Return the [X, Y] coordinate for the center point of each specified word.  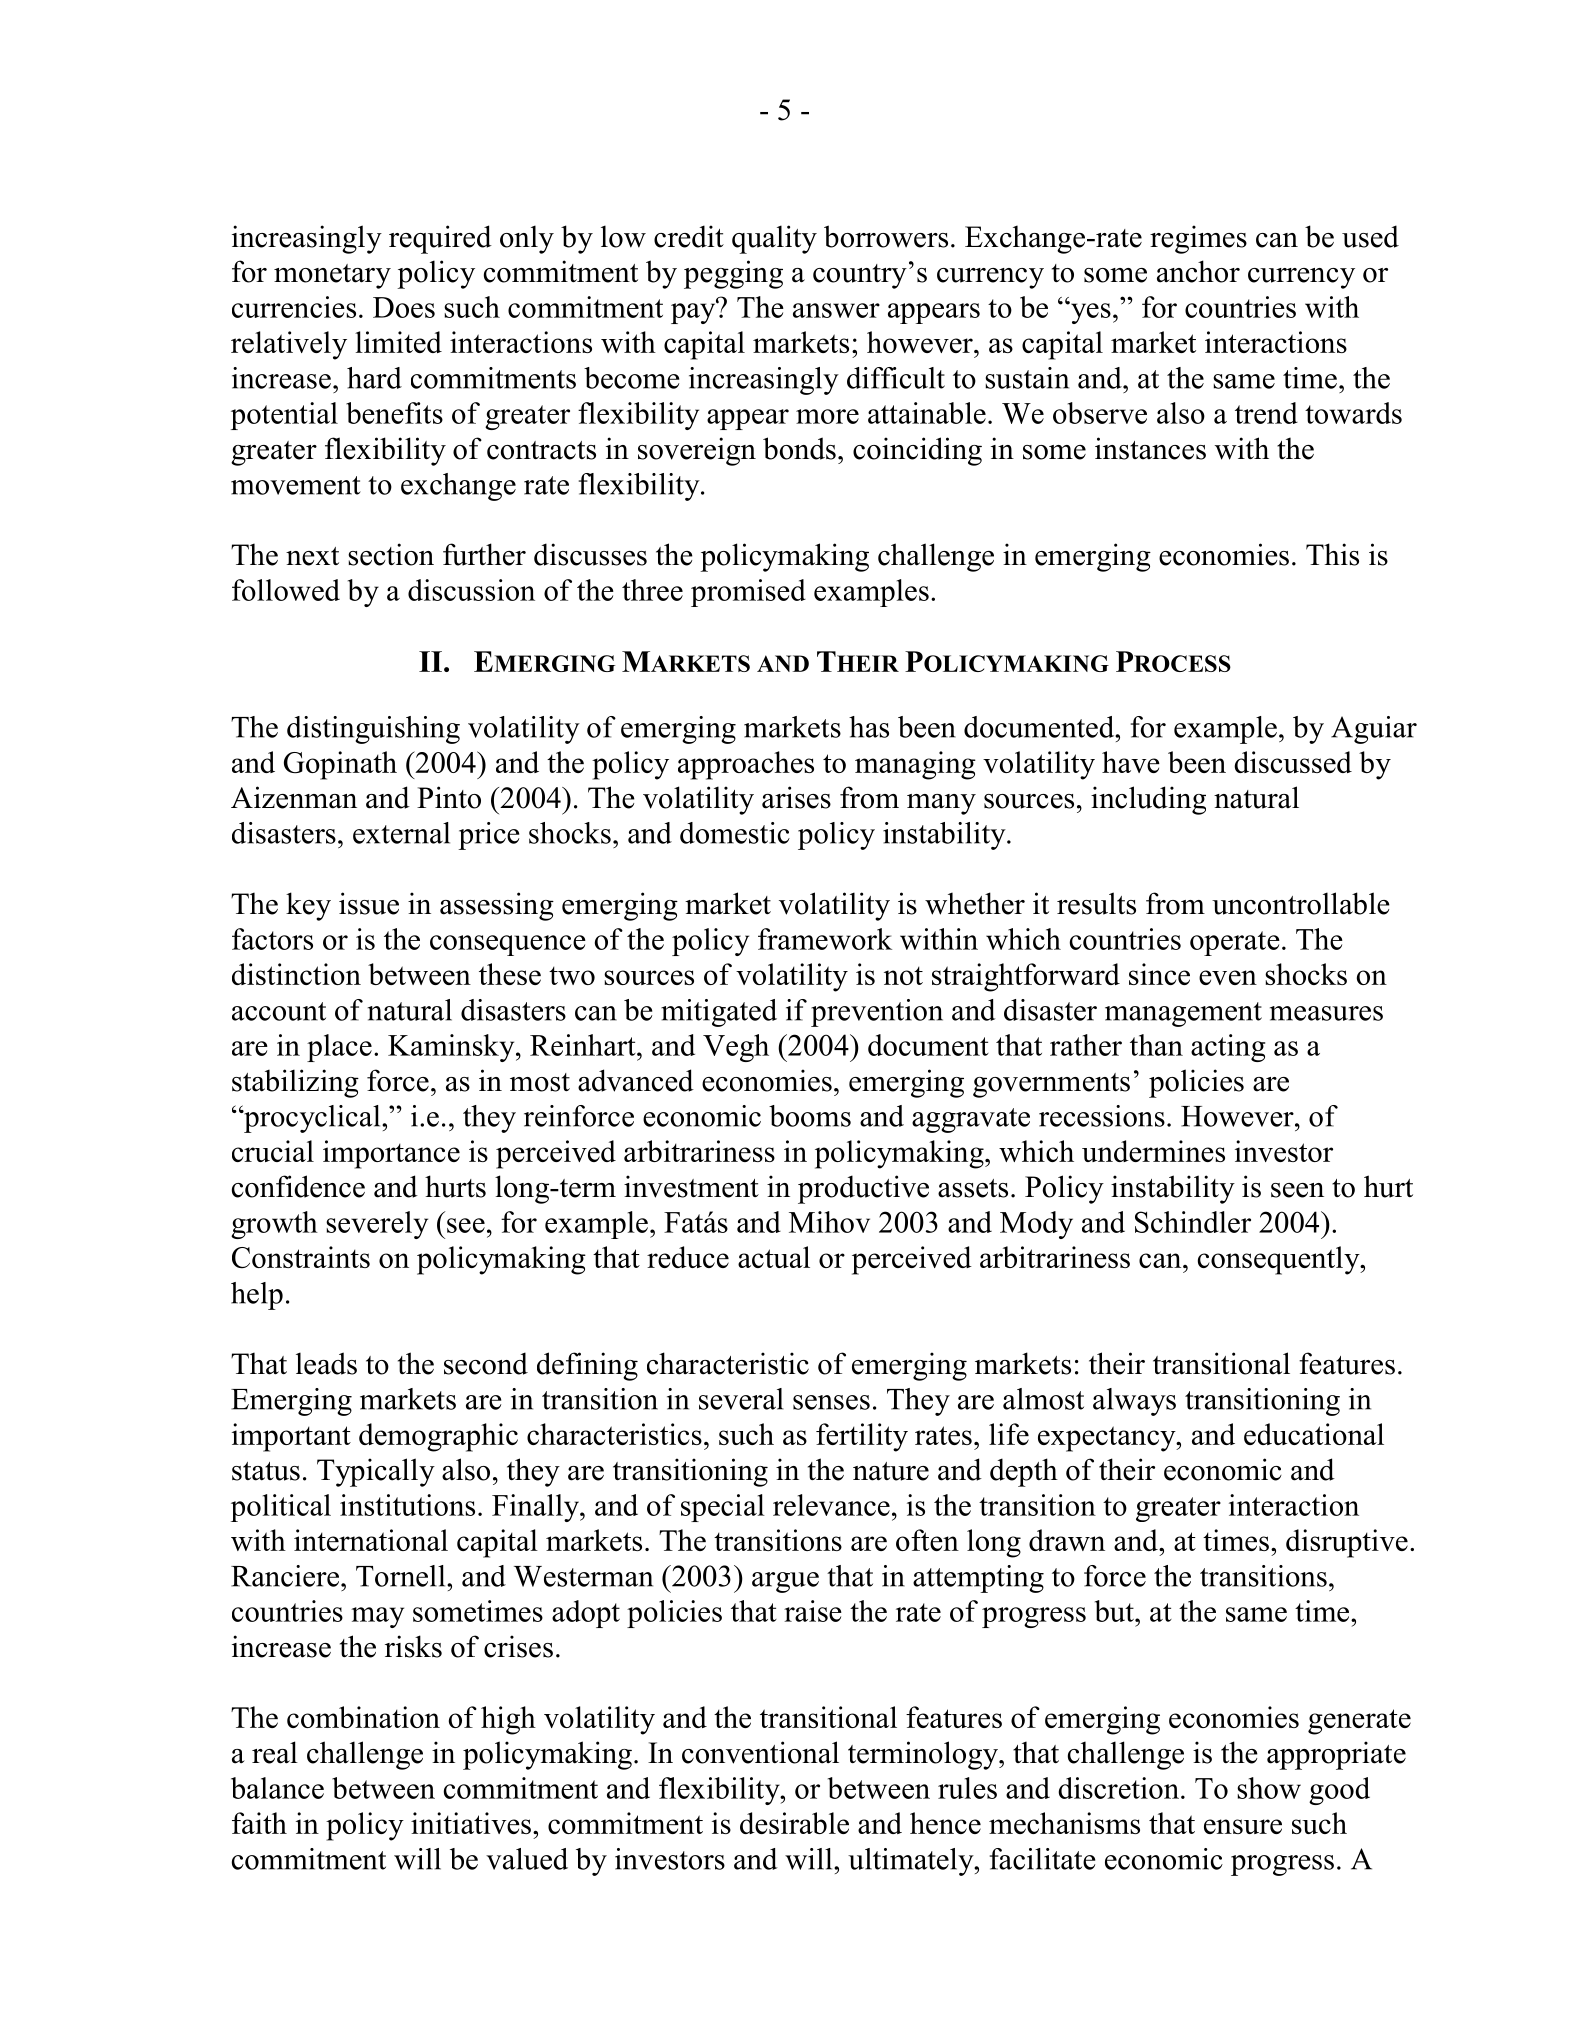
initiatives [471, 1823]
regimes [1198, 239]
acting [1228, 1048]
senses [831, 1402]
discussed [1293, 762]
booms [810, 1116]
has [869, 727]
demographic [438, 1437]
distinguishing [373, 730]
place [339, 1048]
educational [1314, 1434]
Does [404, 307]
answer [836, 310]
